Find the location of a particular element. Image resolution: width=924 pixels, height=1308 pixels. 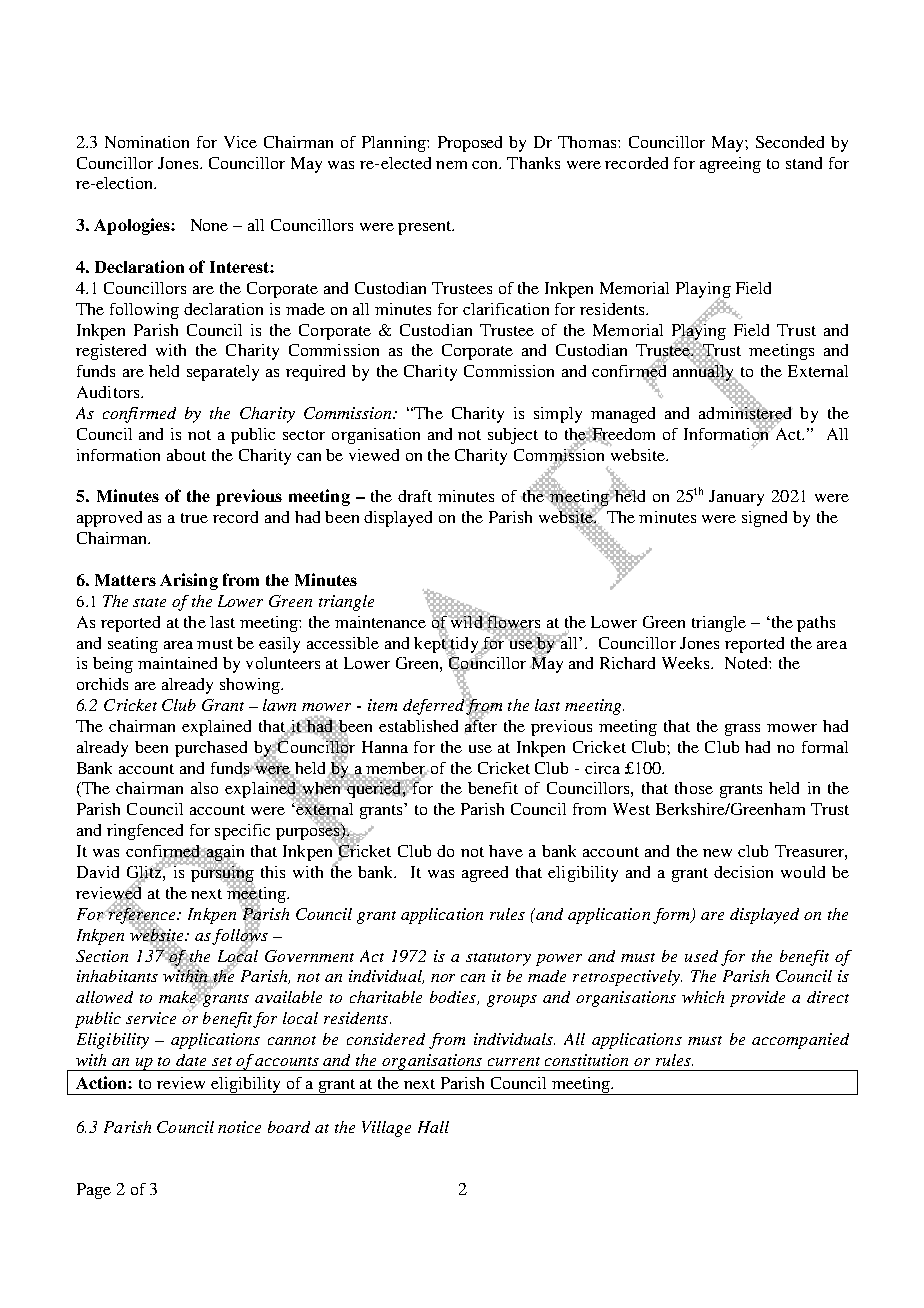

after is located at coordinates (481, 726).
